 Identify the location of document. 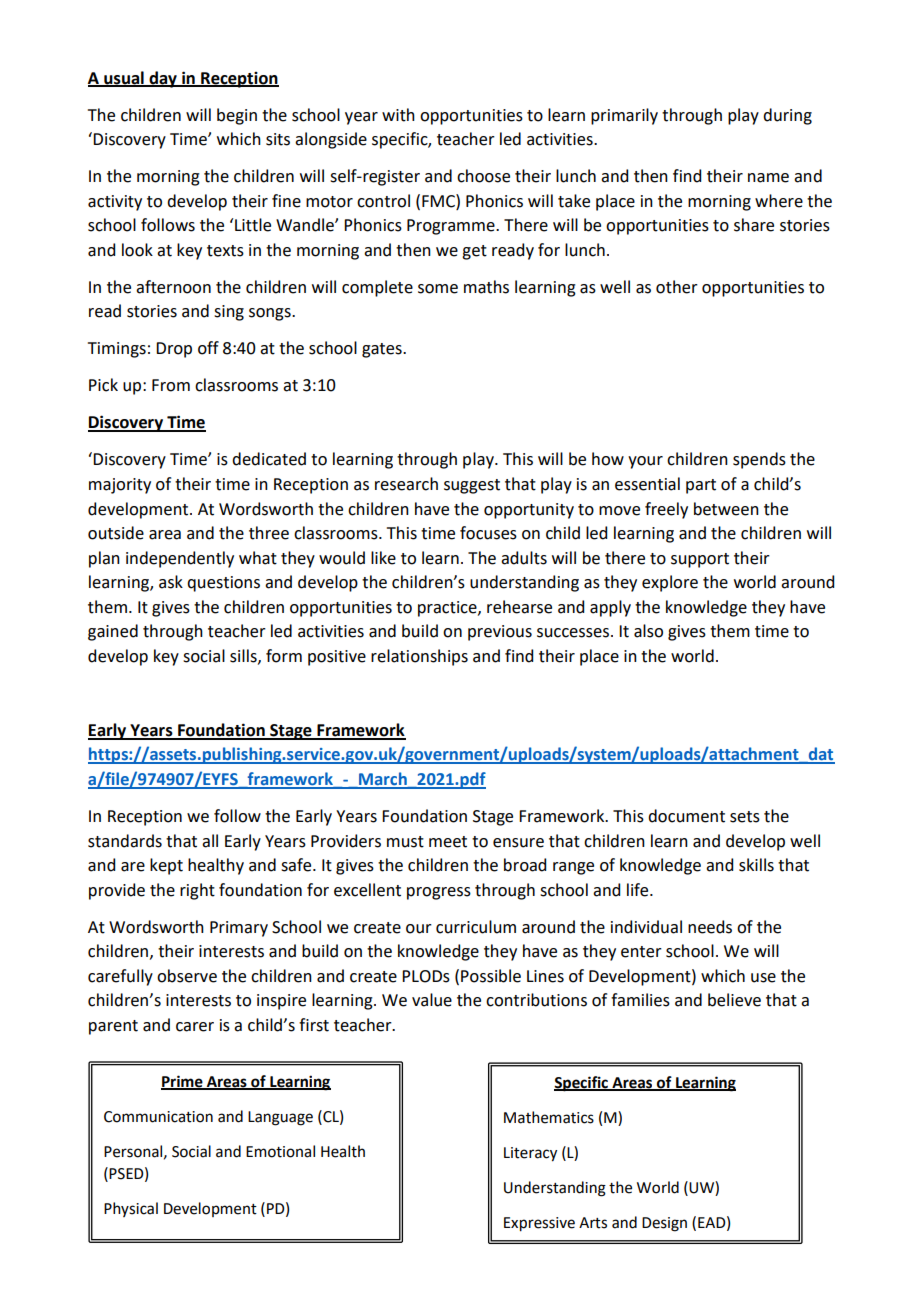
(686, 816).
